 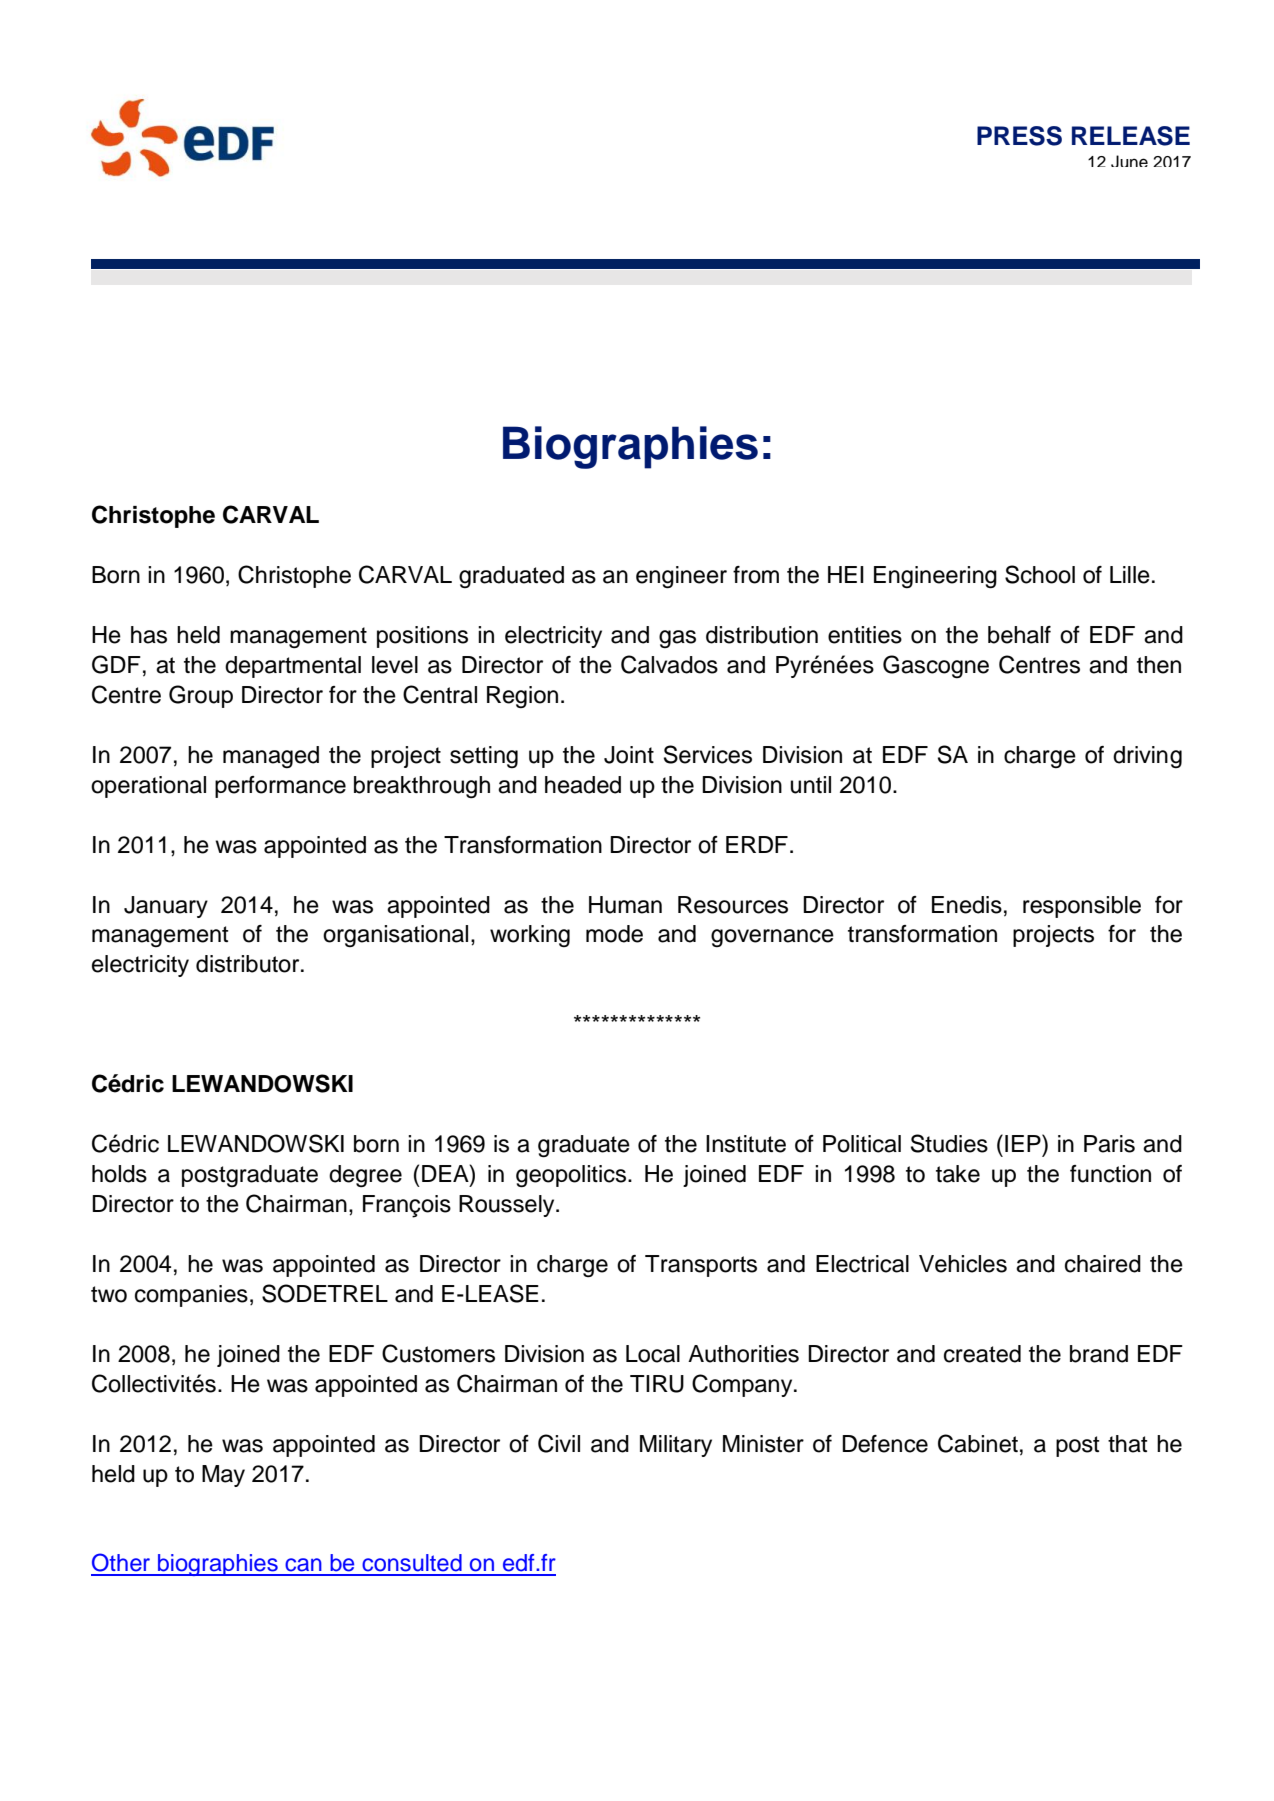 What do you see at coordinates (1040, 574) in the screenshot?
I see `School` at bounding box center [1040, 574].
